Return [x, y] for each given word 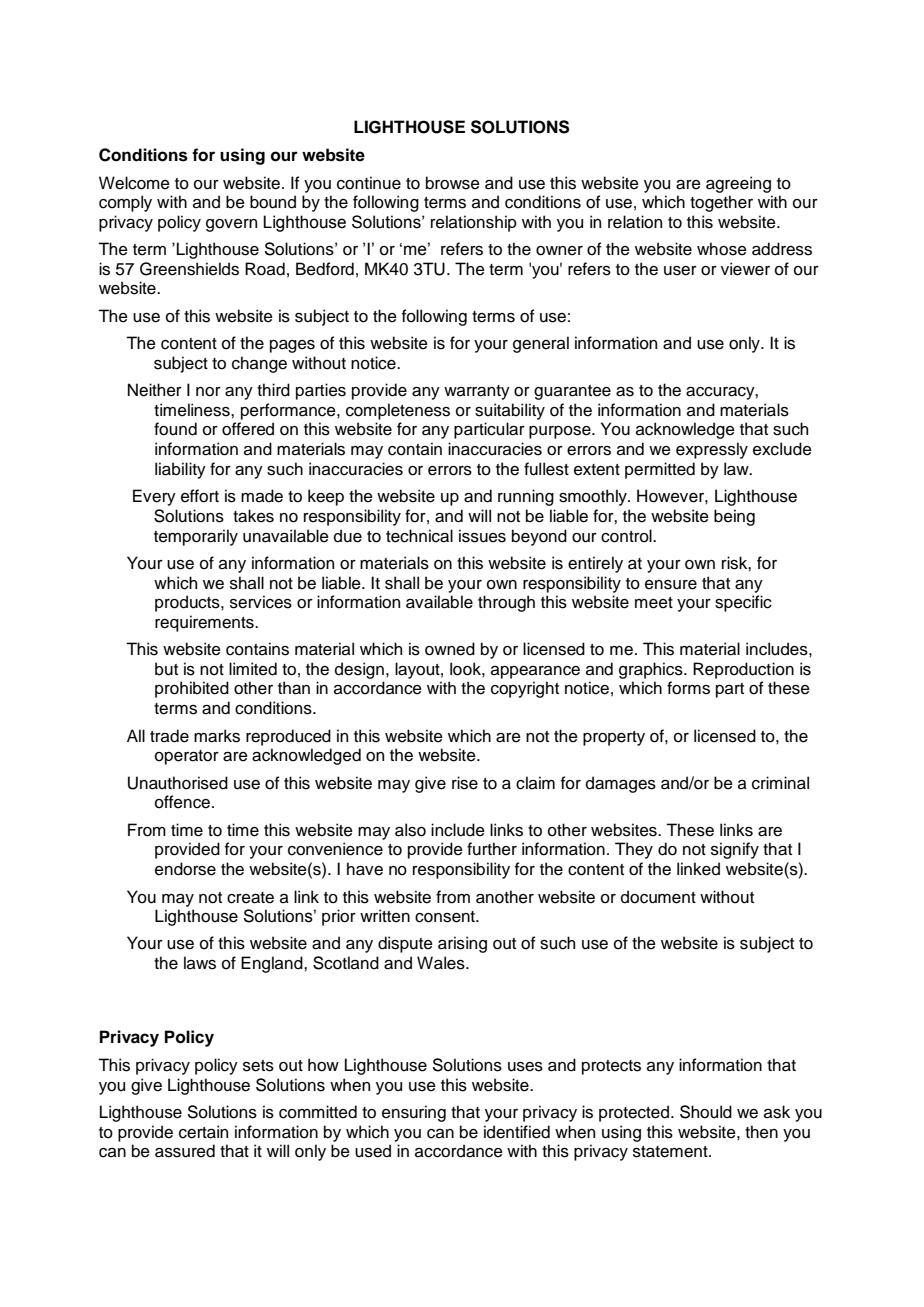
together [721, 203]
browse [453, 183]
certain [203, 1132]
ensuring [414, 1113]
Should [706, 1112]
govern [231, 225]
